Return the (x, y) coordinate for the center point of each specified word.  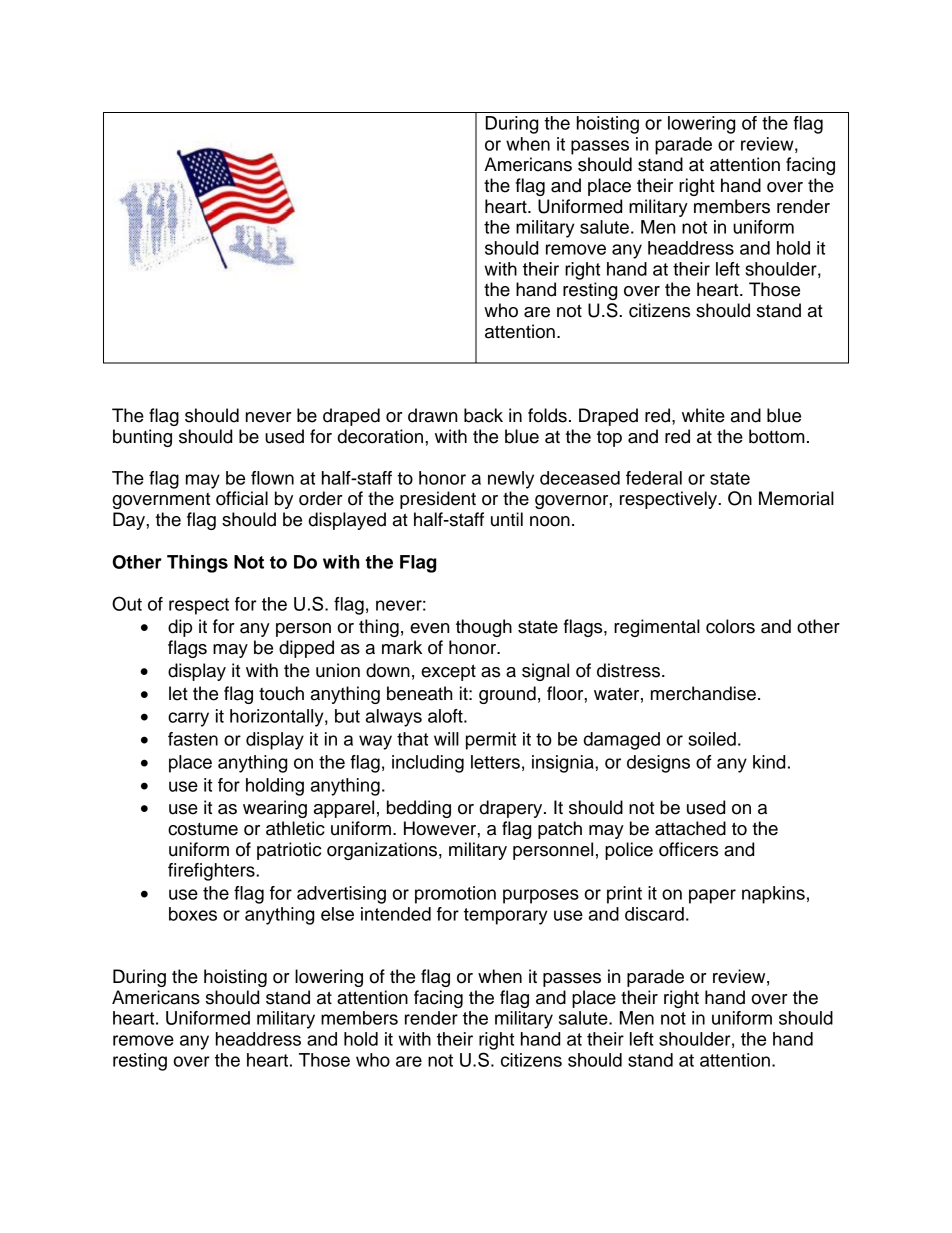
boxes (193, 914)
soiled (712, 739)
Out (127, 603)
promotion (455, 895)
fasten (193, 739)
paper (712, 896)
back (483, 415)
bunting (142, 438)
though (484, 628)
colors (730, 626)
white (703, 415)
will (446, 739)
